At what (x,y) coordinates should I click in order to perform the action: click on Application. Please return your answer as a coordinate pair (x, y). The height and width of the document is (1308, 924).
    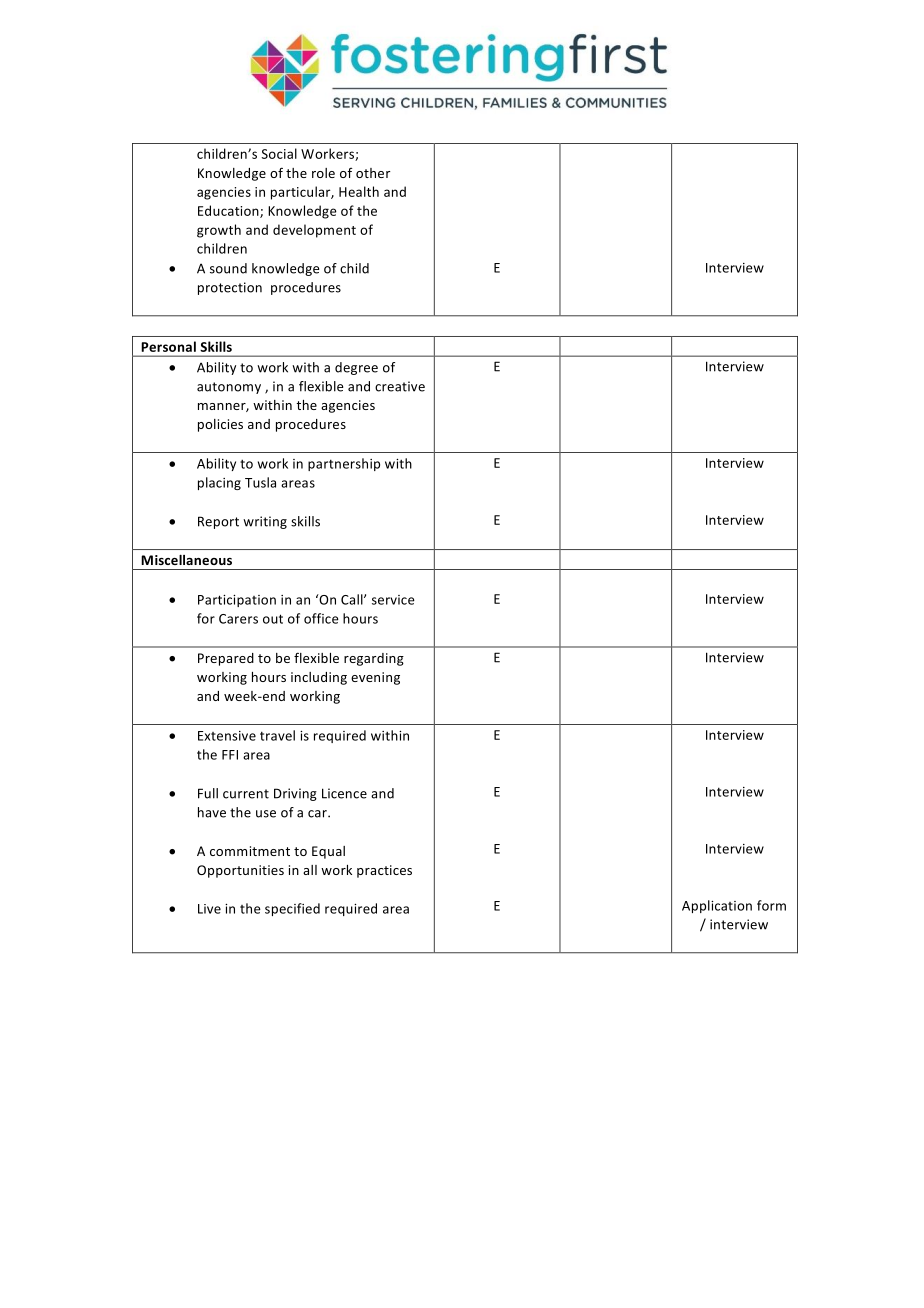
    Looking at the image, I should click on (717, 906).
